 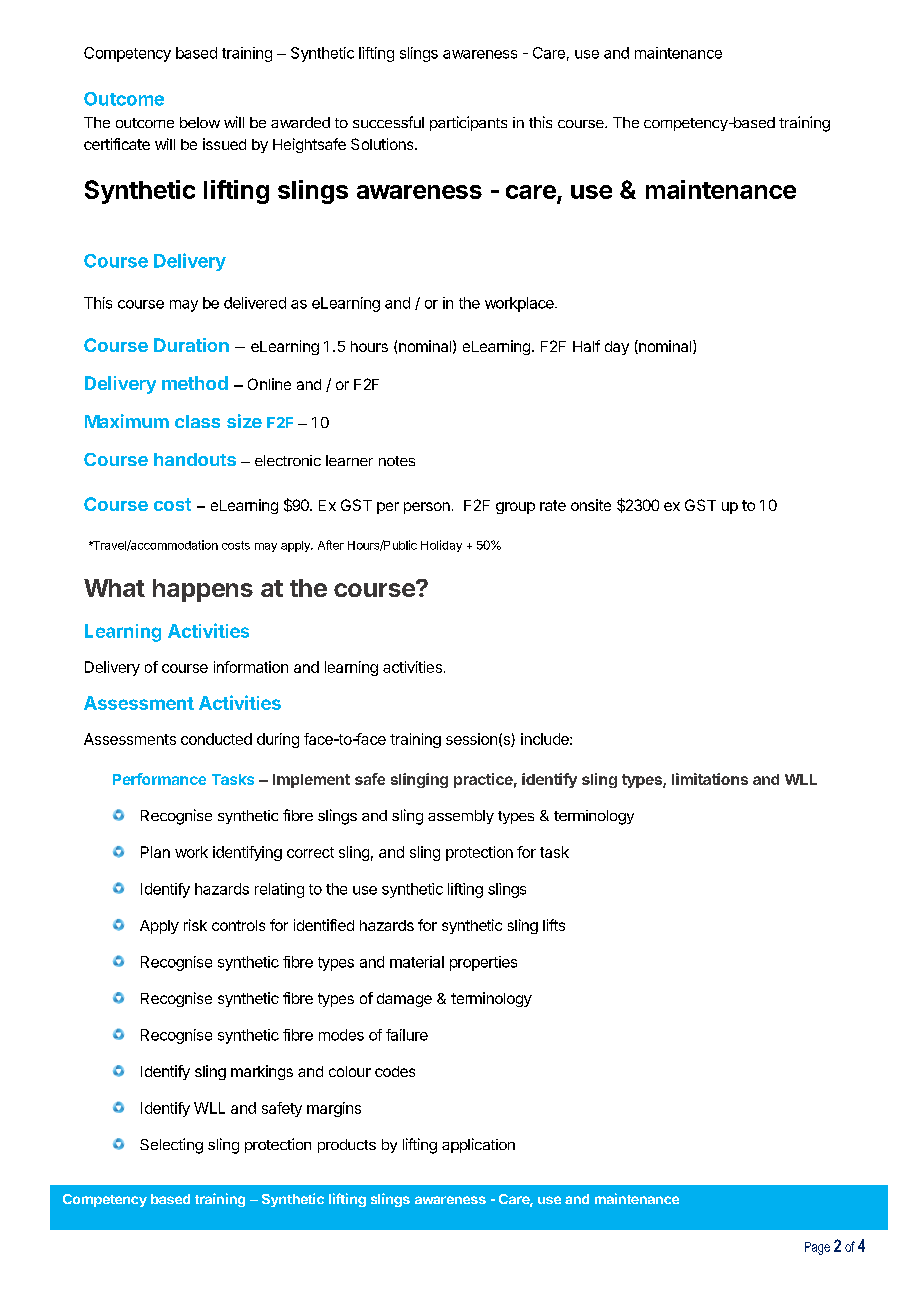 What do you see at coordinates (195, 925) in the screenshot?
I see `risk` at bounding box center [195, 925].
